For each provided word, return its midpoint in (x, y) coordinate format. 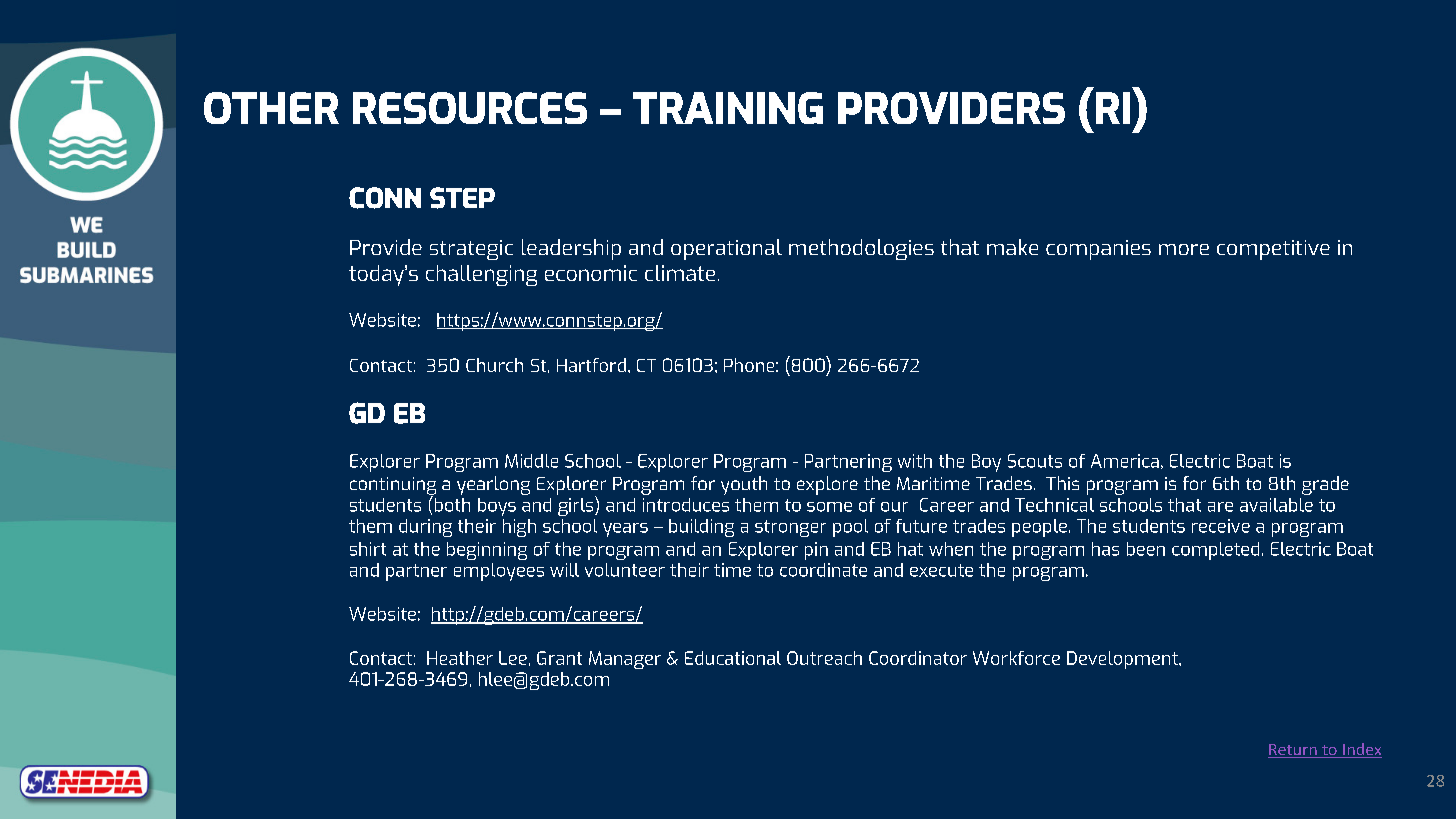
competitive (1273, 250)
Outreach (824, 658)
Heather (460, 658)
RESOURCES (470, 108)
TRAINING (728, 108)
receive (1221, 526)
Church (494, 365)
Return (1293, 751)
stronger (790, 528)
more (1184, 249)
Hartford (591, 365)
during (425, 528)
